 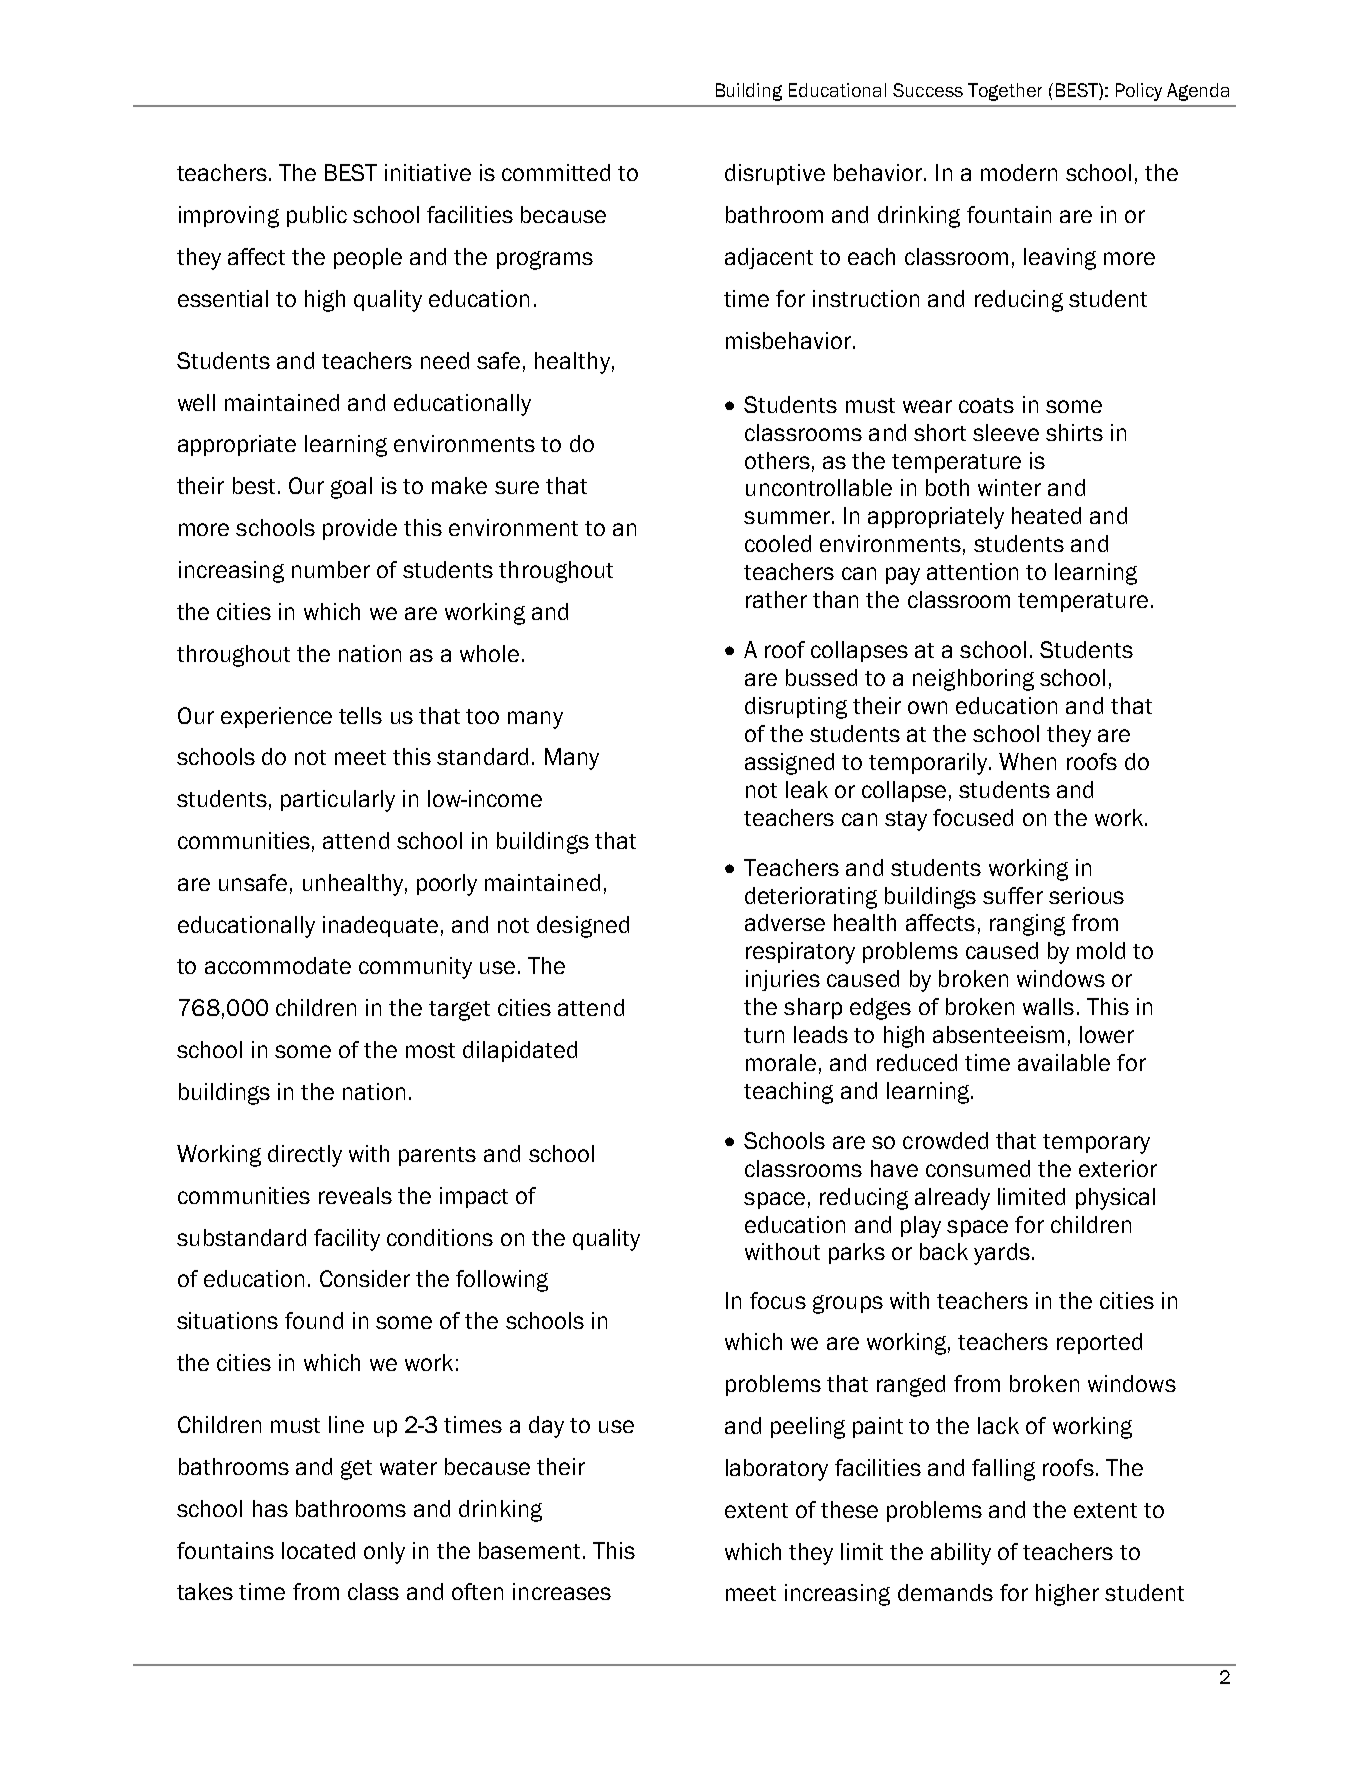 What do you see at coordinates (1019, 172) in the image?
I see `modern` at bounding box center [1019, 172].
